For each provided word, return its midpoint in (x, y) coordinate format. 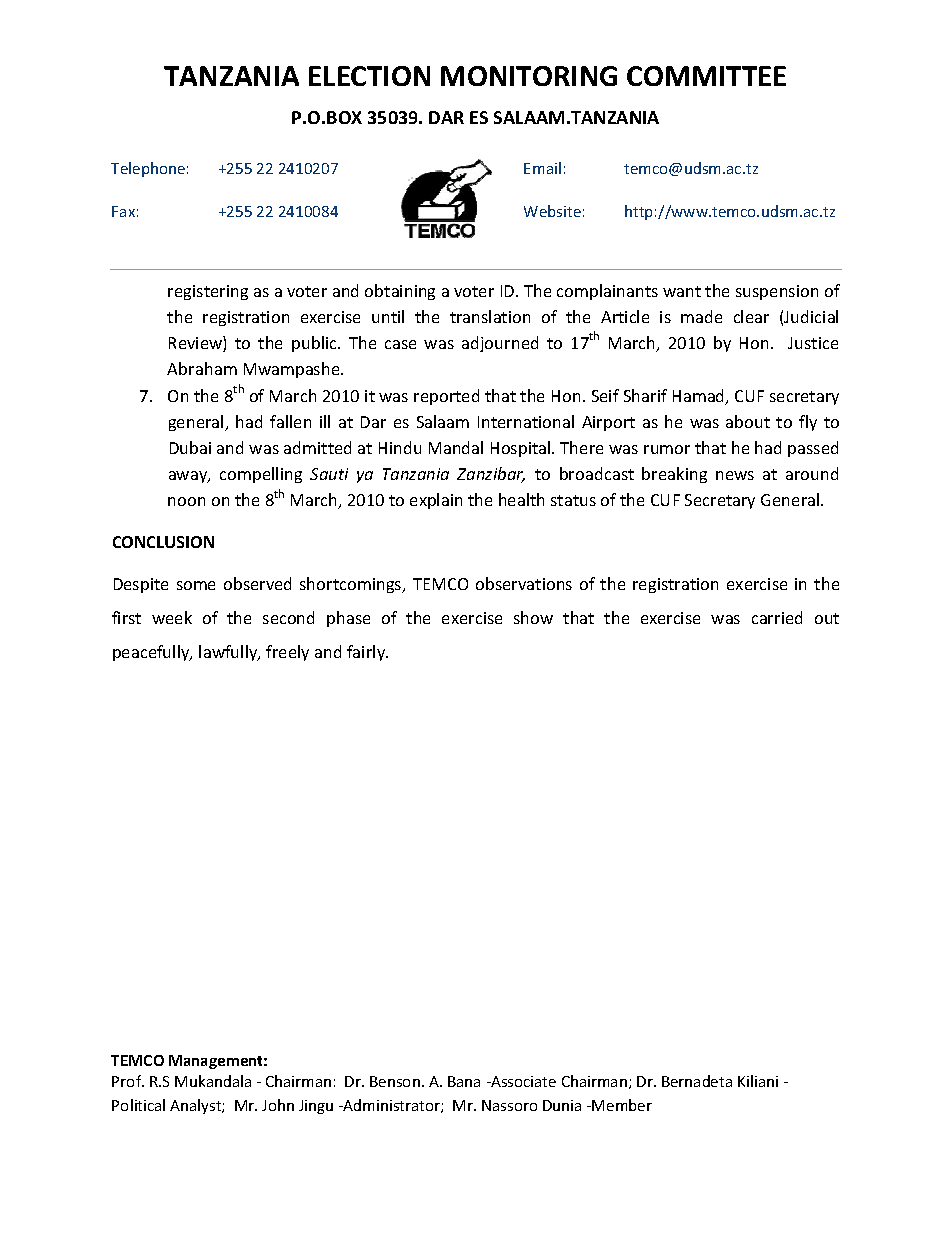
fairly (367, 653)
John (278, 1105)
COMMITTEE (706, 76)
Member (622, 1105)
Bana (464, 1081)
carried (777, 617)
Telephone (148, 169)
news (735, 475)
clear (751, 316)
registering (208, 292)
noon (186, 501)
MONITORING (529, 76)
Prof (128, 1081)
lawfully (229, 653)
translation (490, 316)
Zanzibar (491, 475)
